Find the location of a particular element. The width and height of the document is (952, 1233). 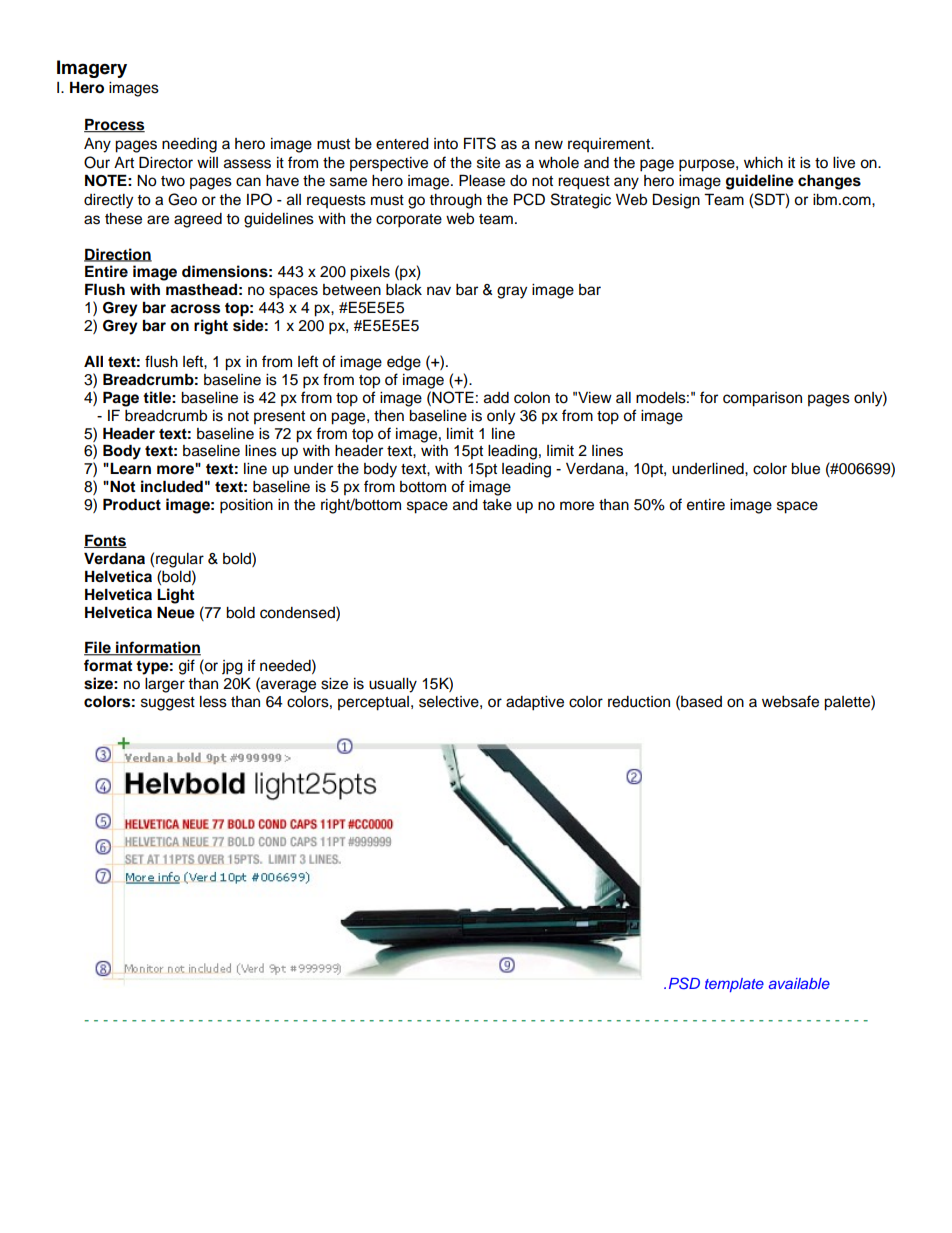

take is located at coordinates (497, 505).
